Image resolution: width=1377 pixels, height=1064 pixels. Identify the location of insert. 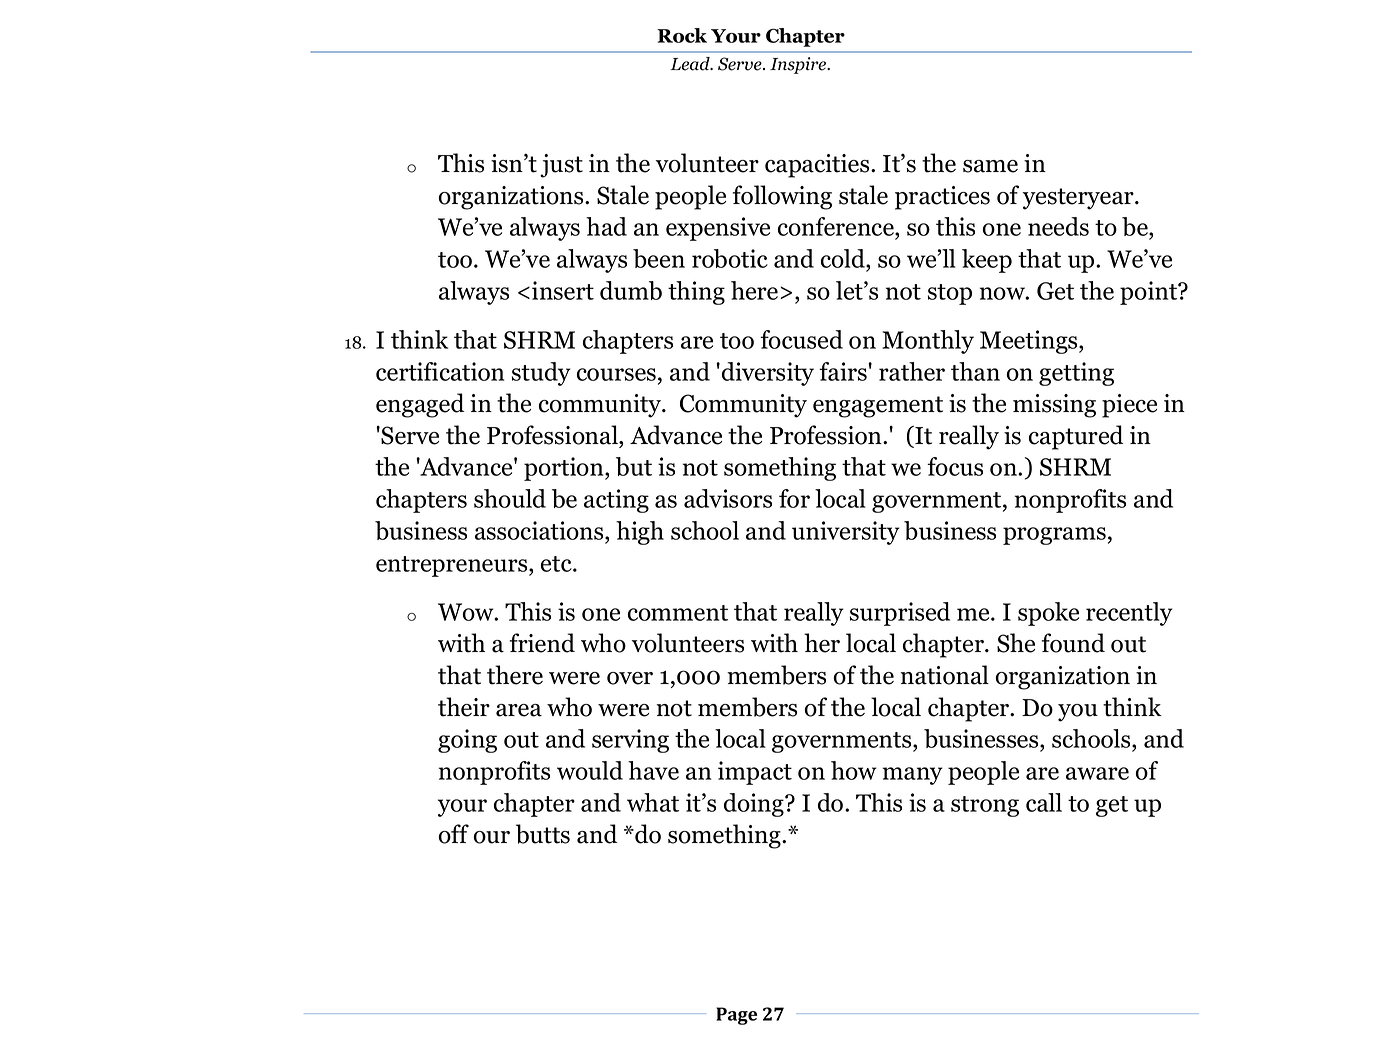
(563, 290).
